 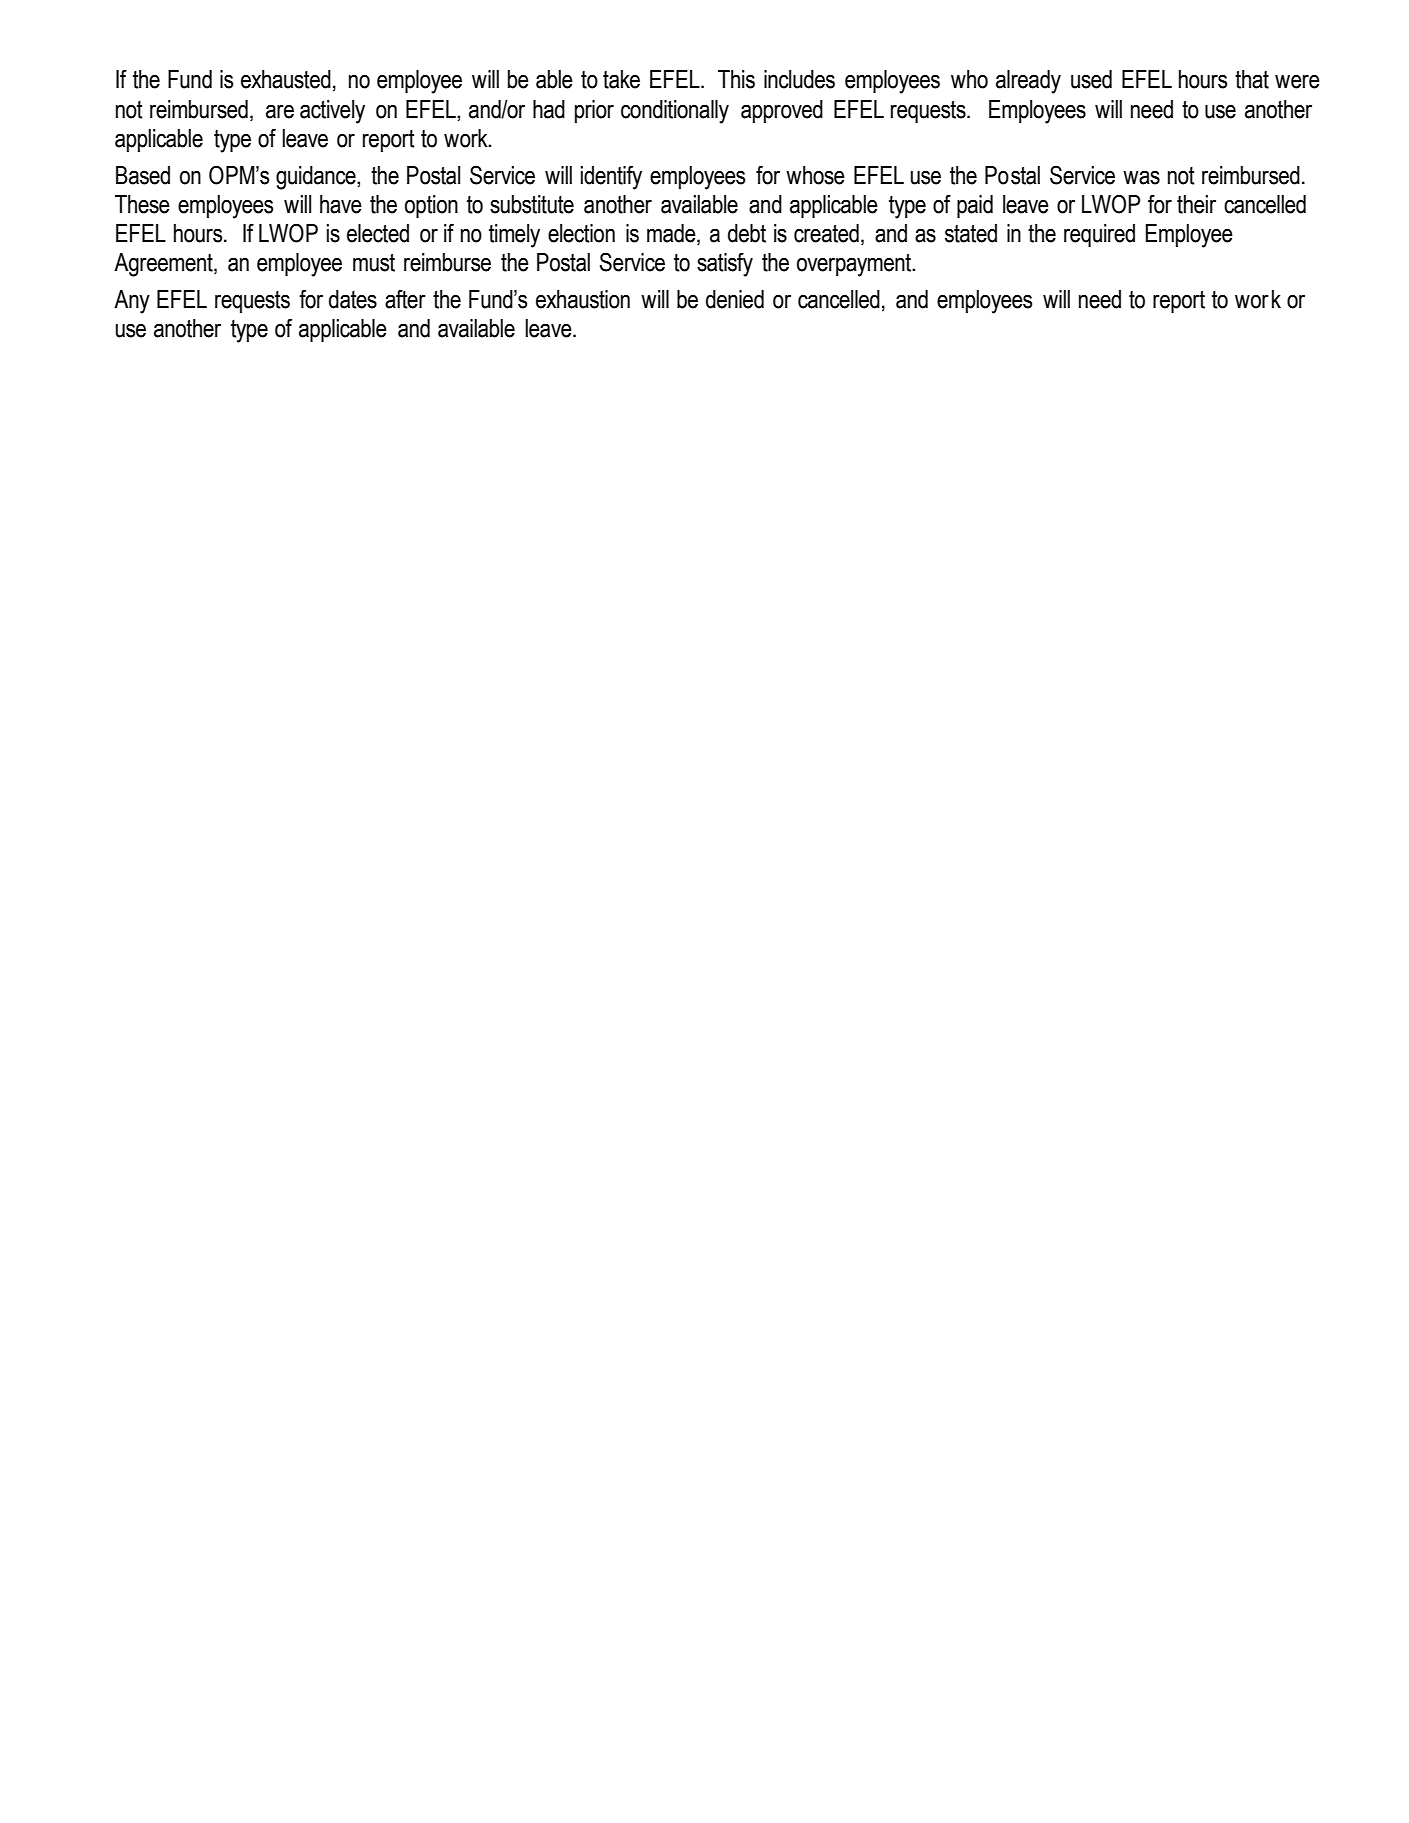 I want to click on required, so click(x=1099, y=235).
